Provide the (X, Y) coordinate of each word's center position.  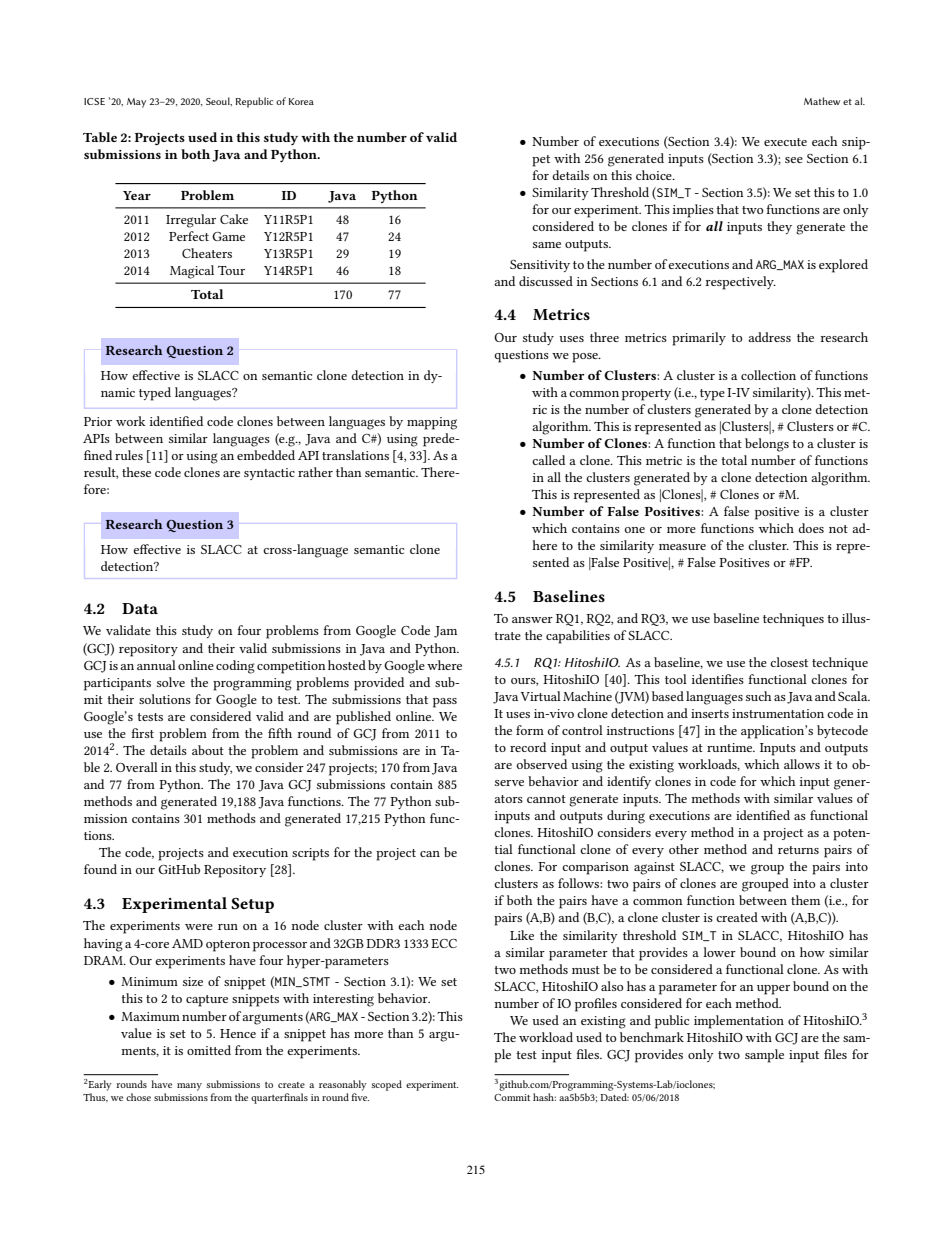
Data (140, 608)
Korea (301, 101)
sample (764, 1056)
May (136, 103)
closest (789, 662)
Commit (512, 1097)
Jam (445, 632)
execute (785, 142)
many (189, 1087)
